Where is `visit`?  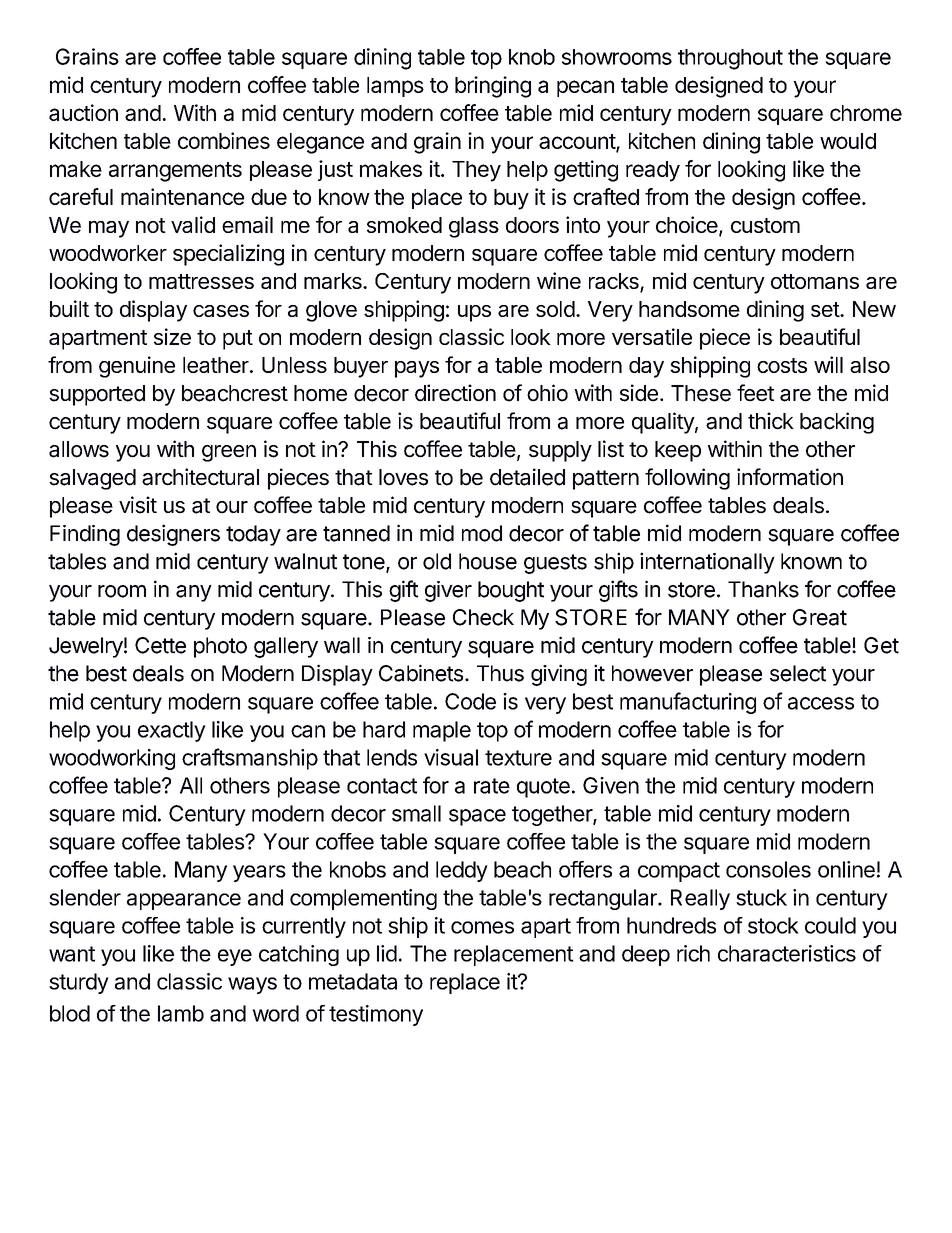 visit is located at coordinates (138, 505).
